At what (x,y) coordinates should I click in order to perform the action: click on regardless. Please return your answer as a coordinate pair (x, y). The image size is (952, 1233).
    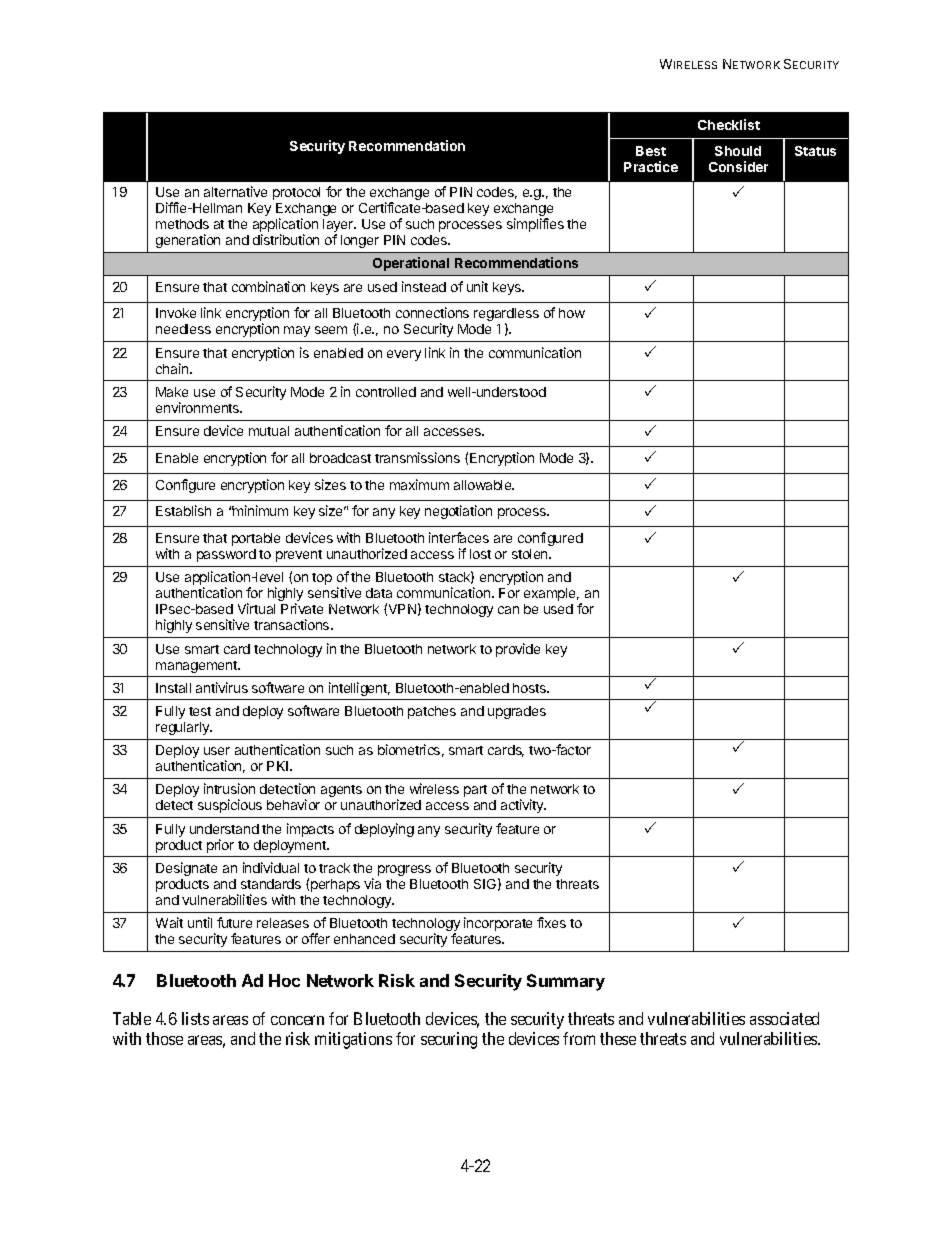
    Looking at the image, I should click on (506, 316).
